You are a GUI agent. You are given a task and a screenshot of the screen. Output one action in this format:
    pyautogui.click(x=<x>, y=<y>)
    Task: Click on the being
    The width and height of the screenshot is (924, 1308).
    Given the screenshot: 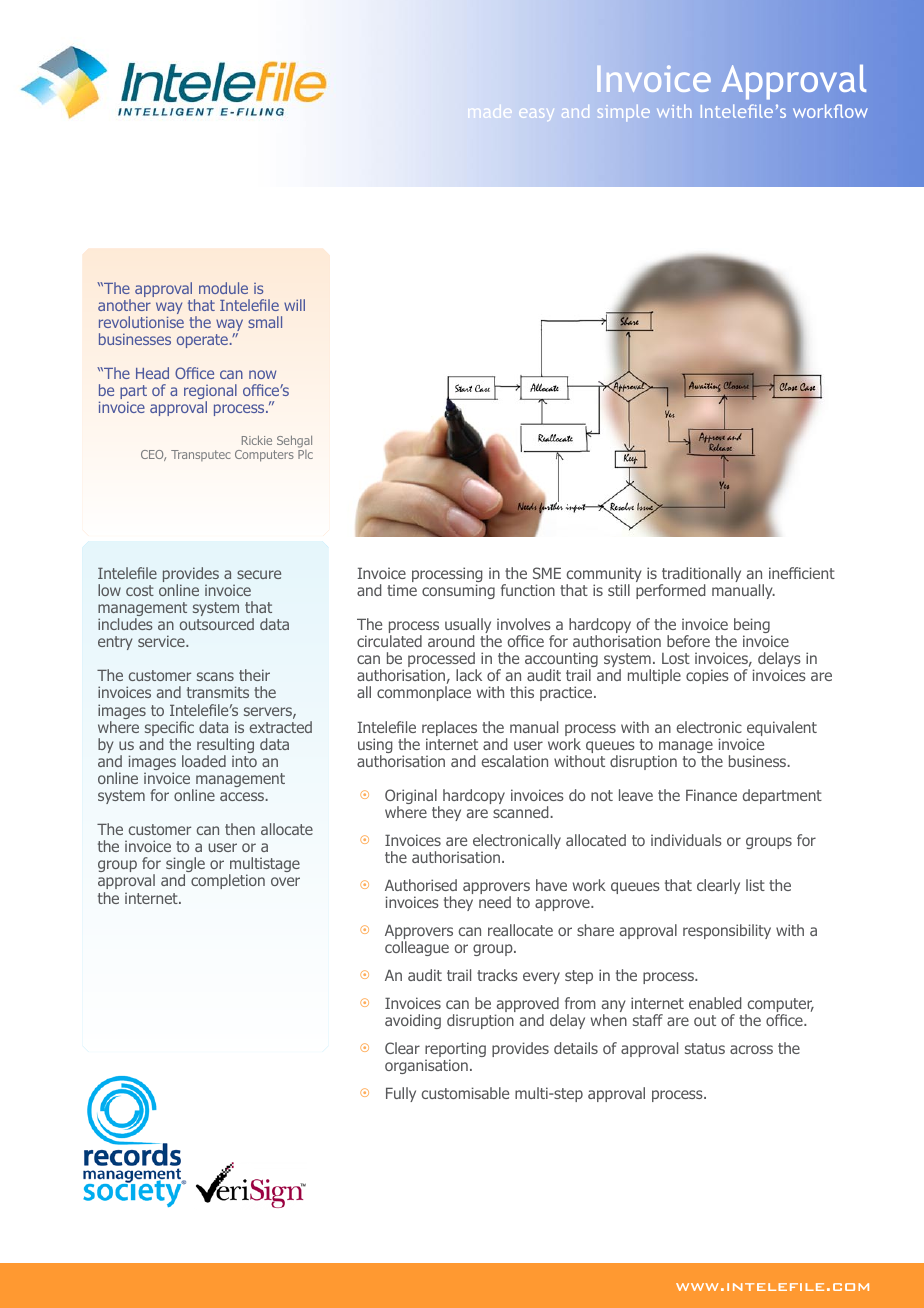 What is the action you would take?
    pyautogui.click(x=753, y=627)
